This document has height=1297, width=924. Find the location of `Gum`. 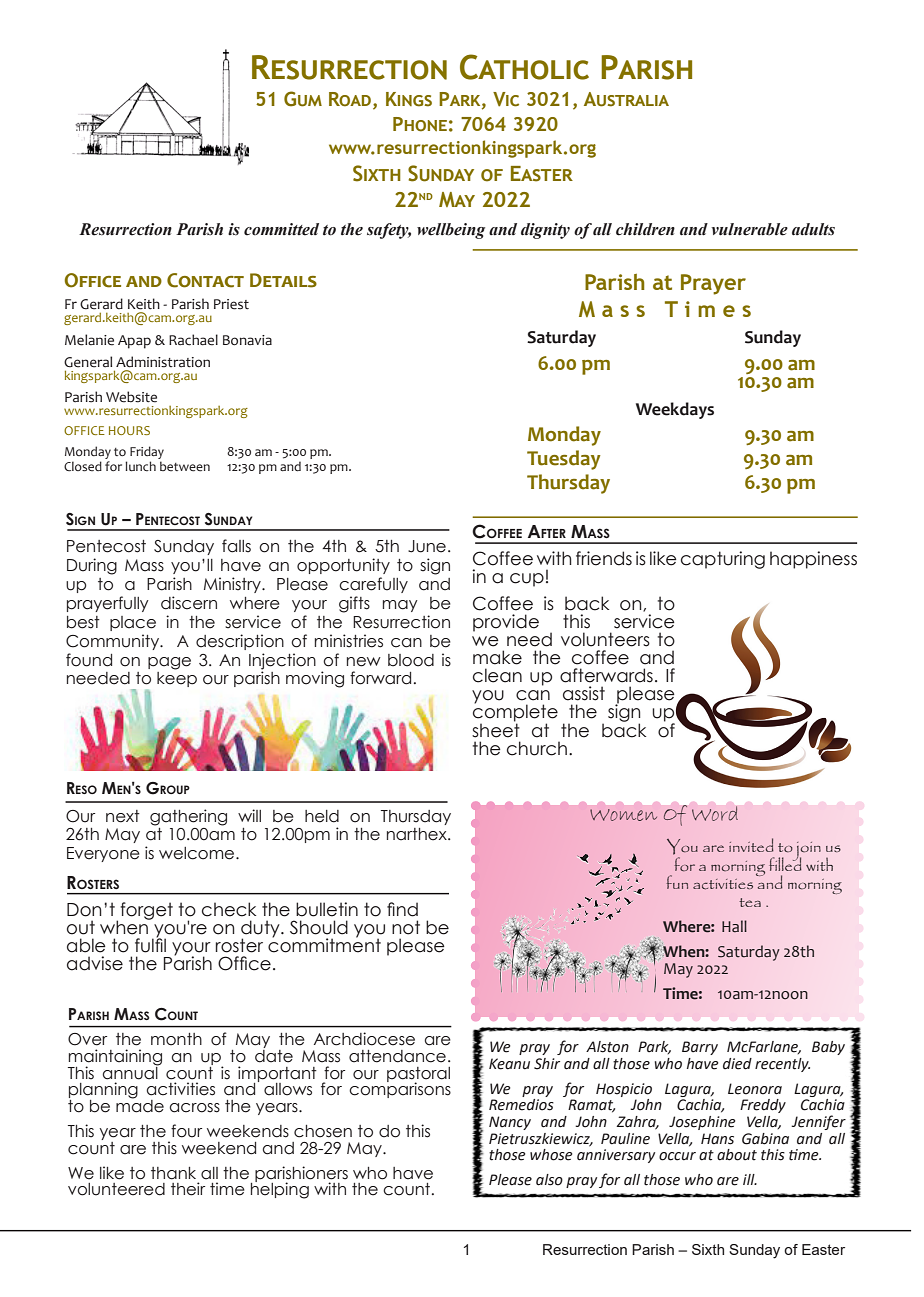

Gum is located at coordinates (303, 99).
